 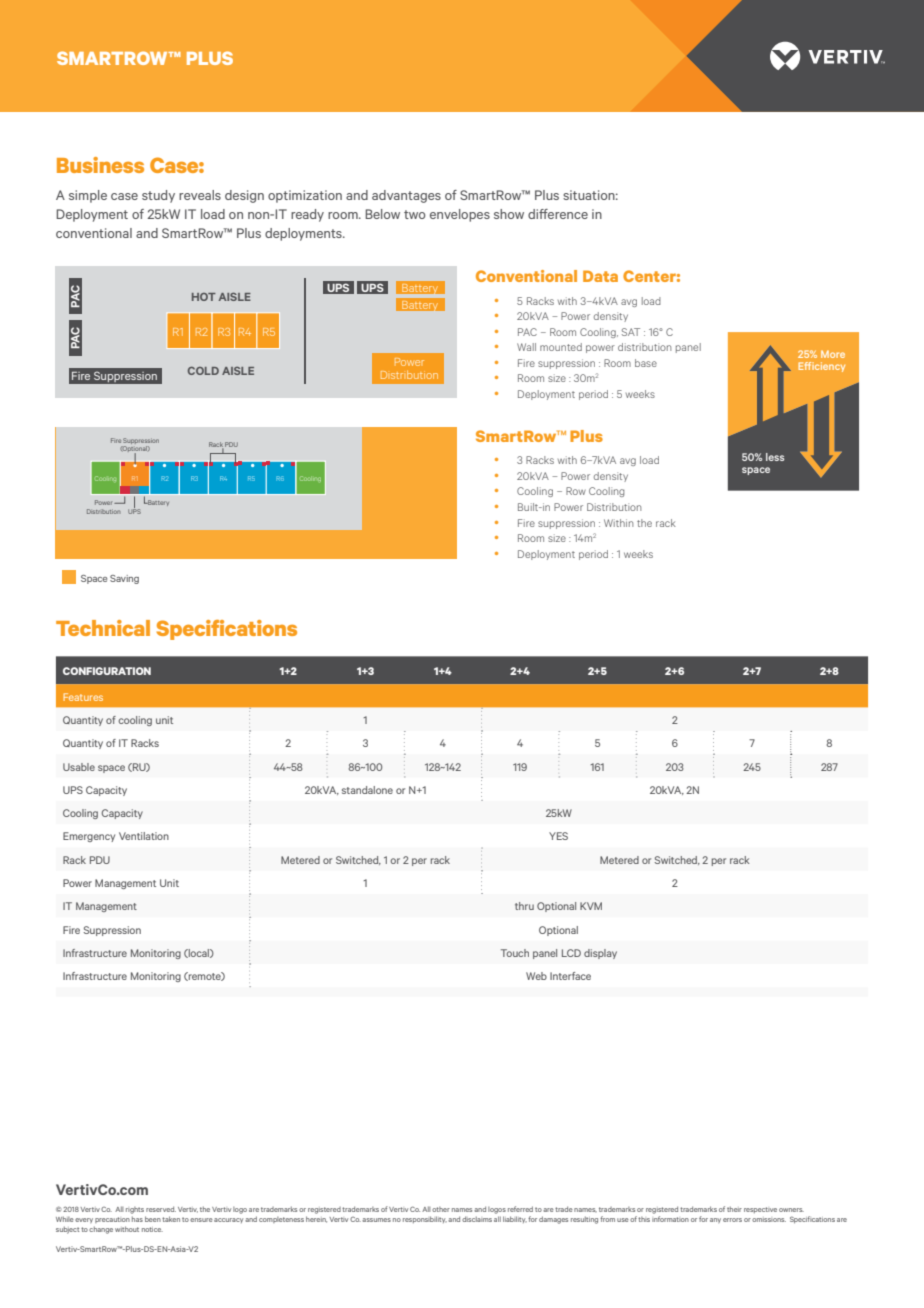 What do you see at coordinates (775, 457) in the document?
I see `less` at bounding box center [775, 457].
